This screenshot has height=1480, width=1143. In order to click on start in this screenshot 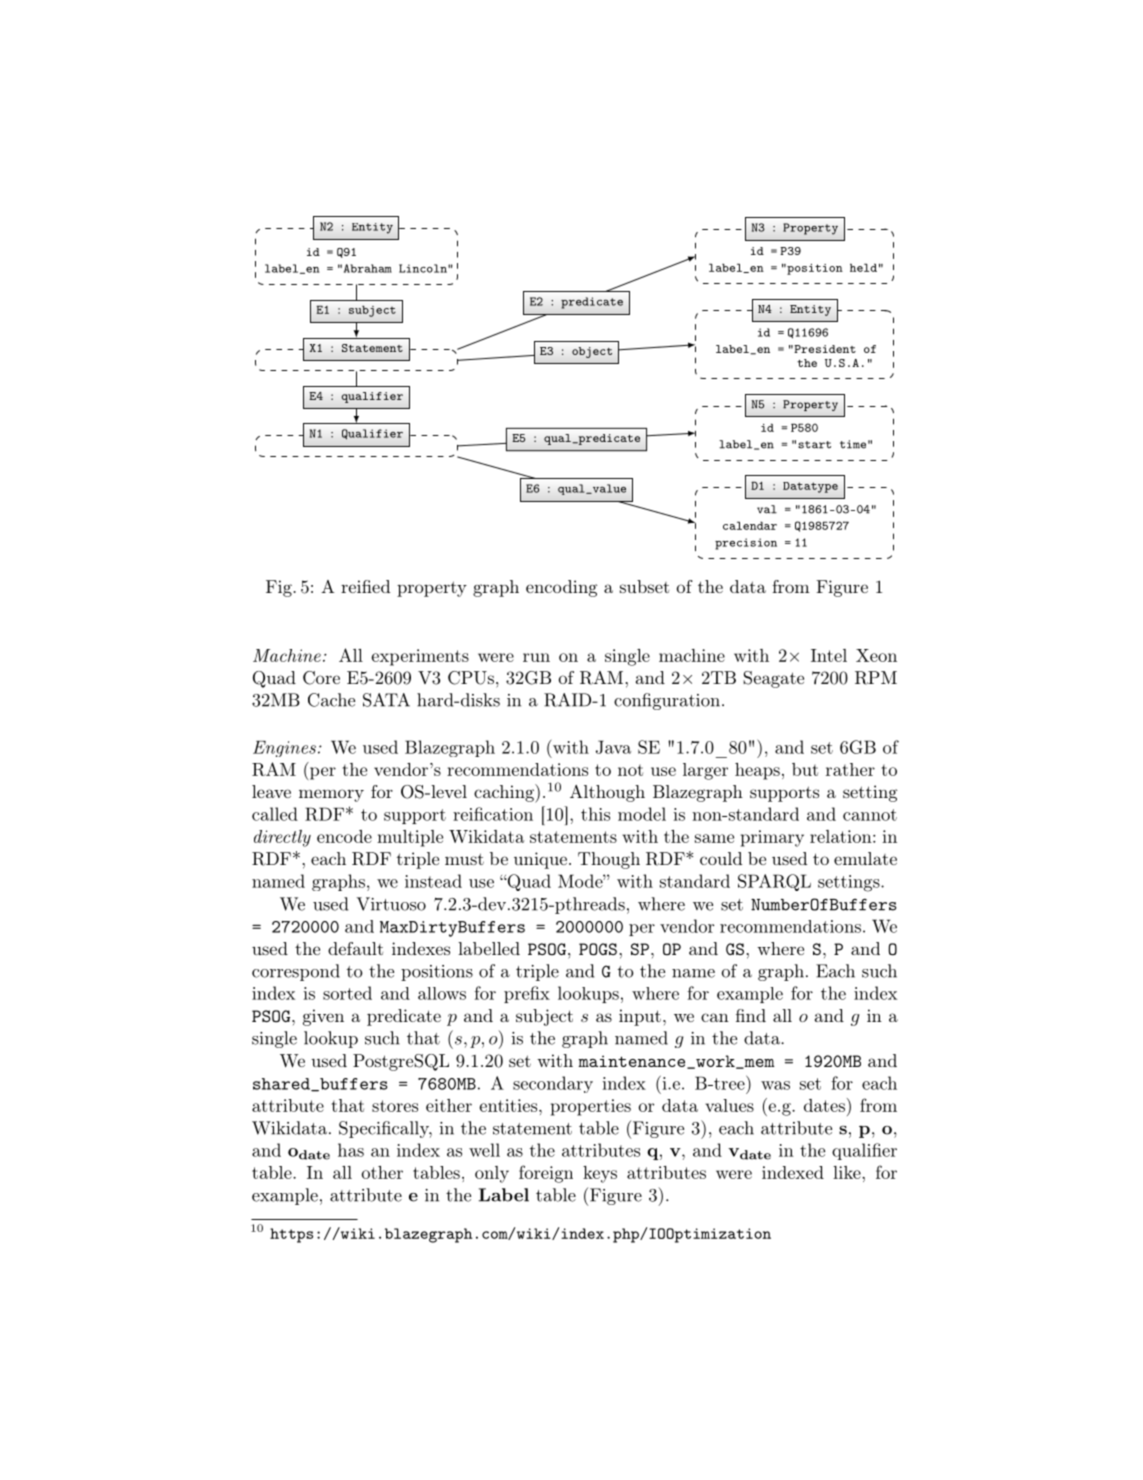, I will do `click(814, 445)`.
